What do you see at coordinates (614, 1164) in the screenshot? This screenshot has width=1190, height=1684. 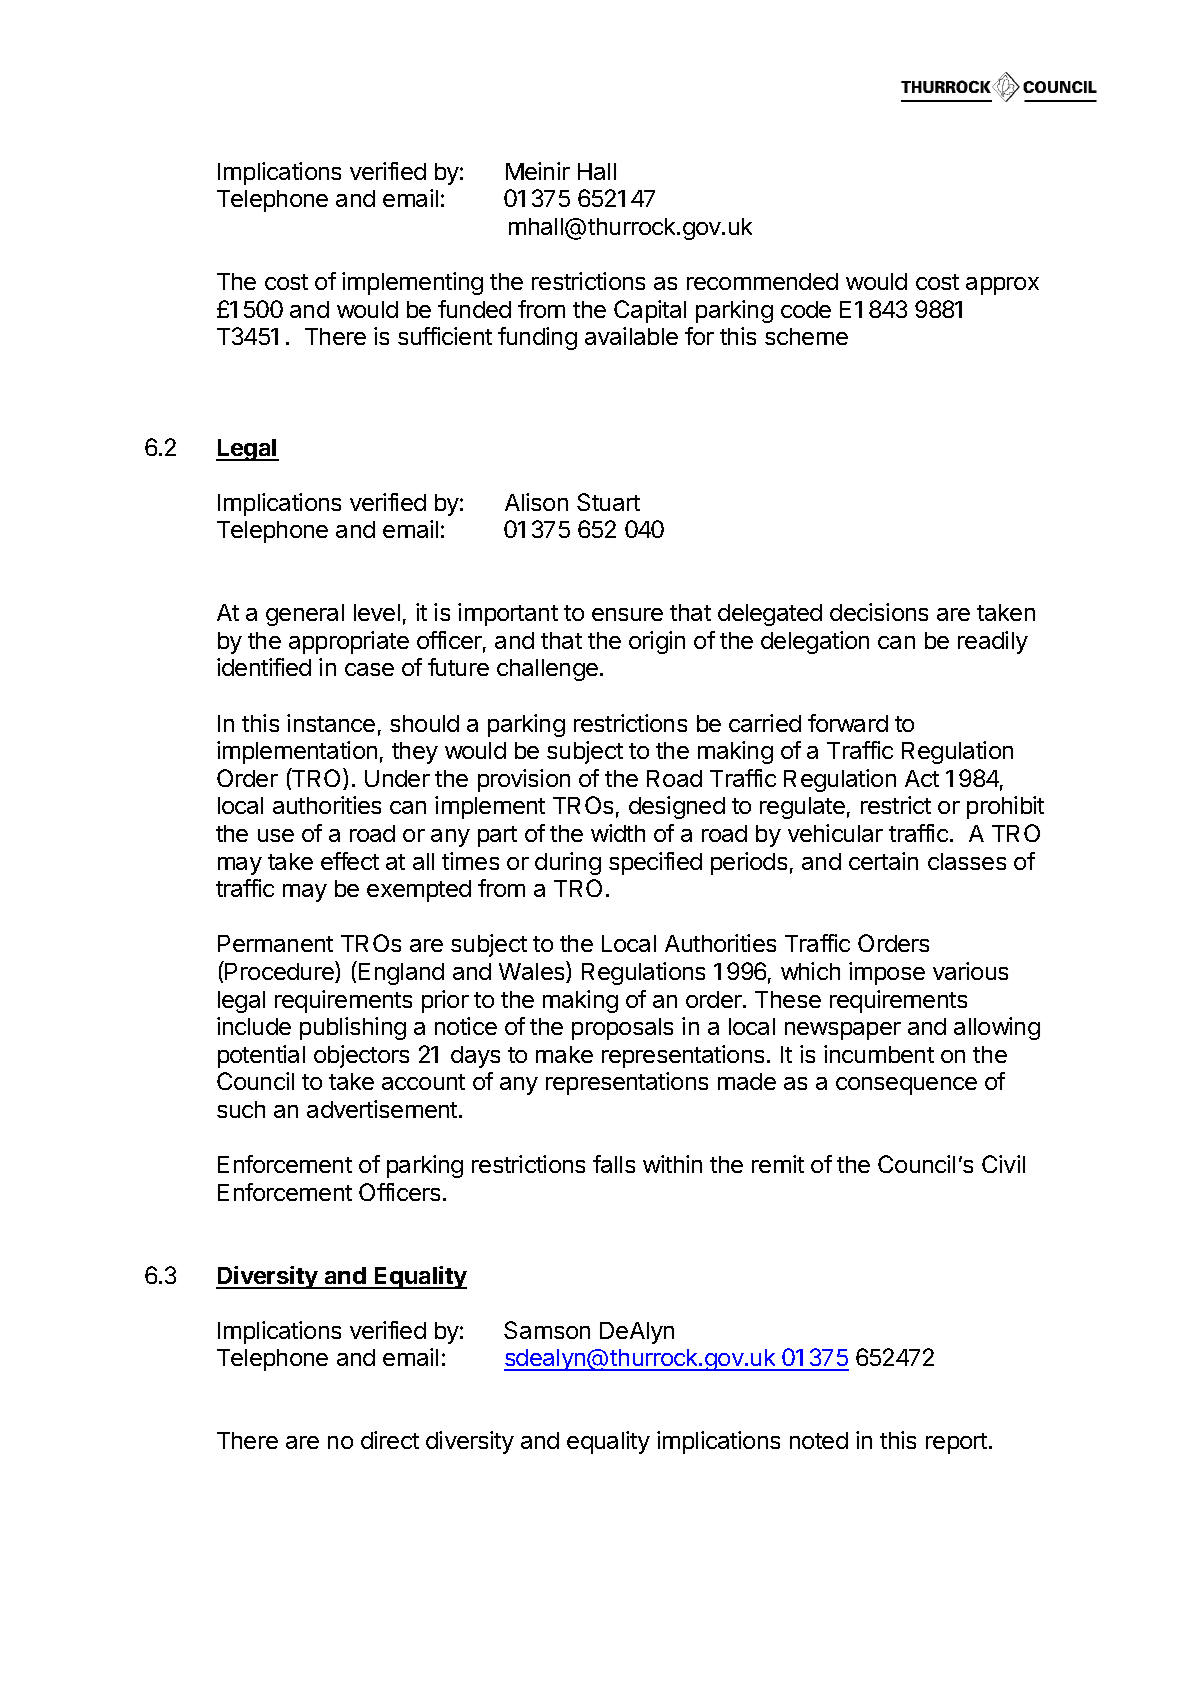 I see `falls` at bounding box center [614, 1164].
